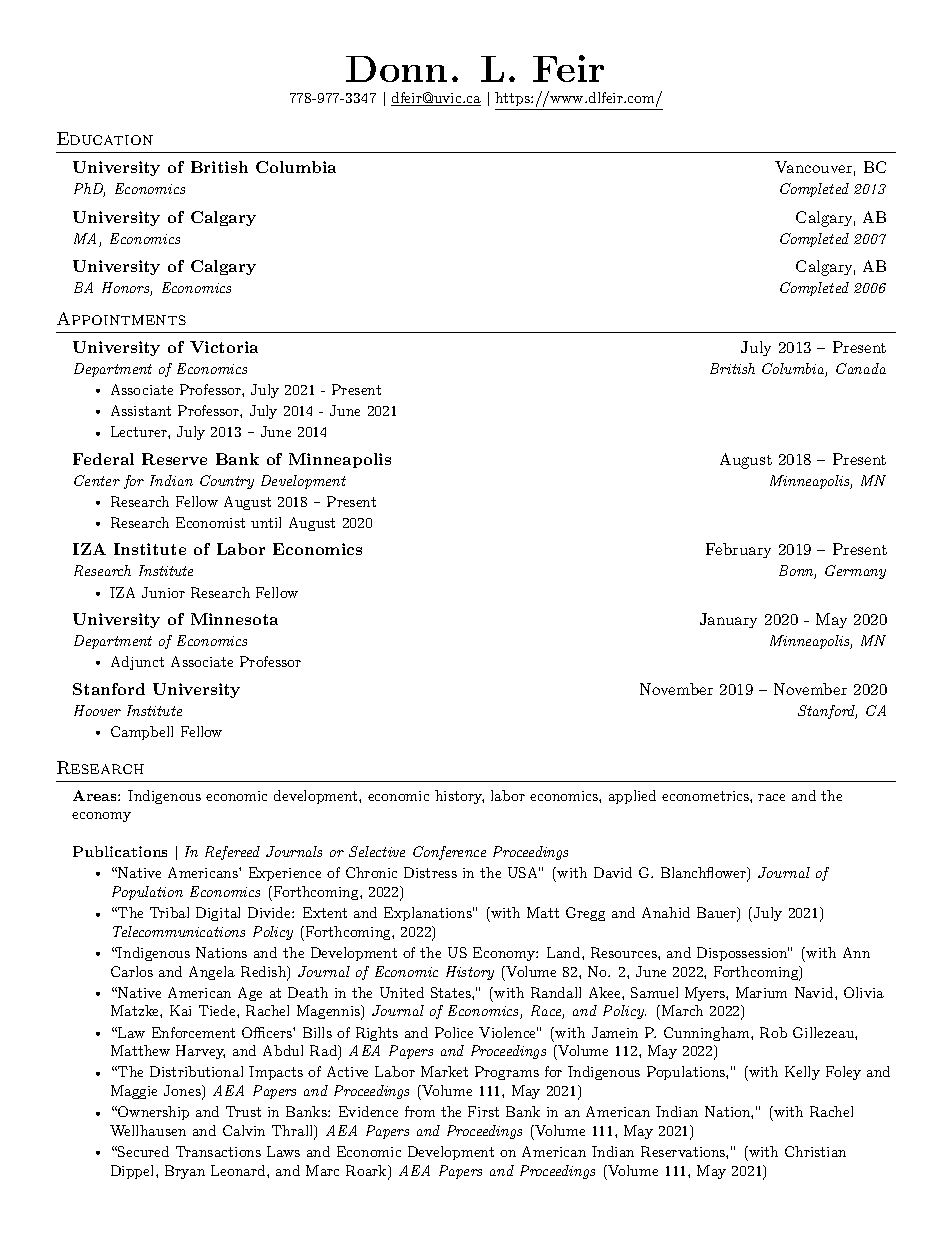 The height and width of the image is (1233, 952). I want to click on Donn, so click(396, 69).
